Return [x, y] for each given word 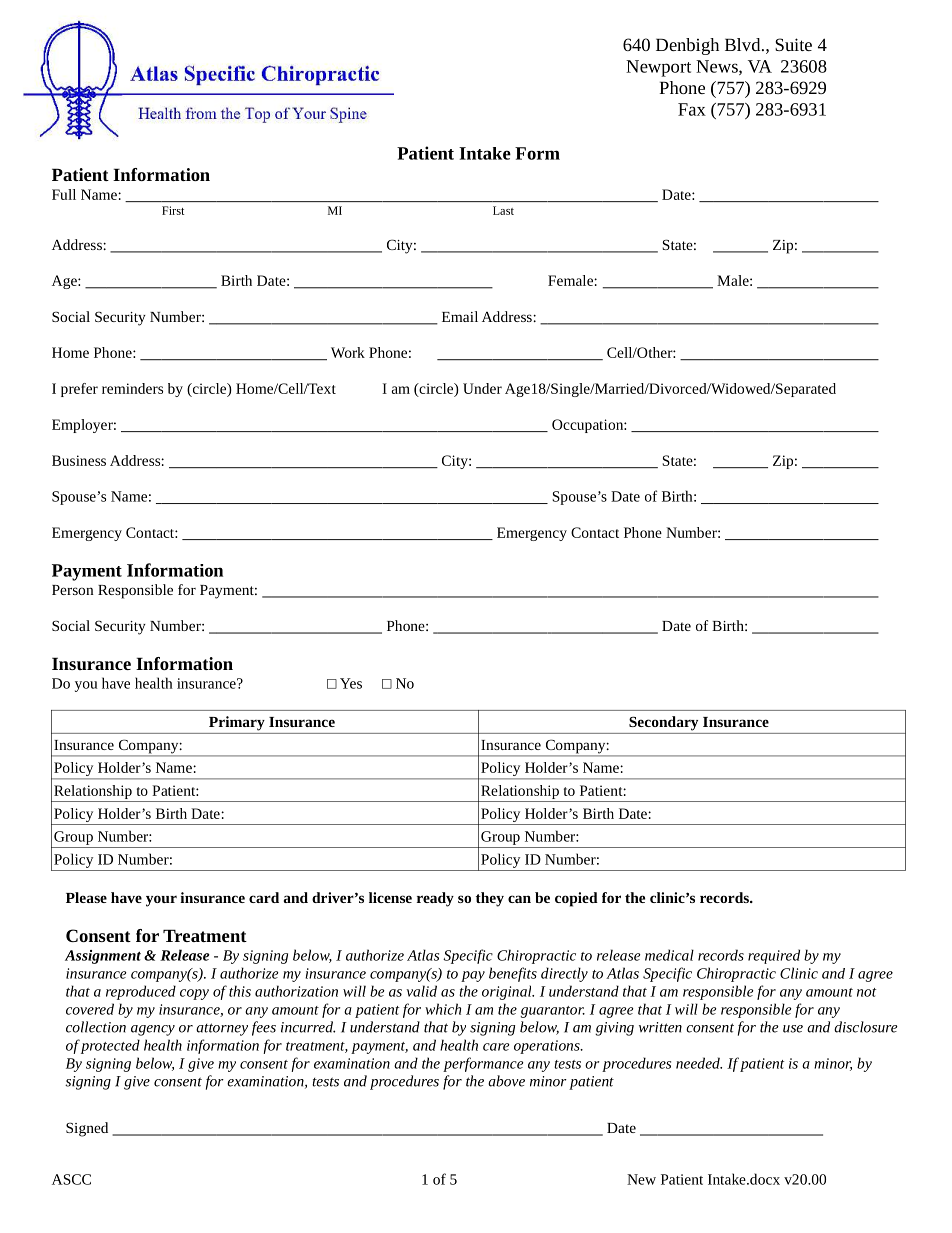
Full [64, 194]
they [490, 899]
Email [460, 316]
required [774, 956]
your [161, 901]
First [173, 210]
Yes [351, 683]
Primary [237, 723]
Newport [658, 68]
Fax [692, 109]
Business [79, 460]
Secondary [663, 723]
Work [348, 352]
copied [576, 899]
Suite [793, 44]
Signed [87, 1129]
